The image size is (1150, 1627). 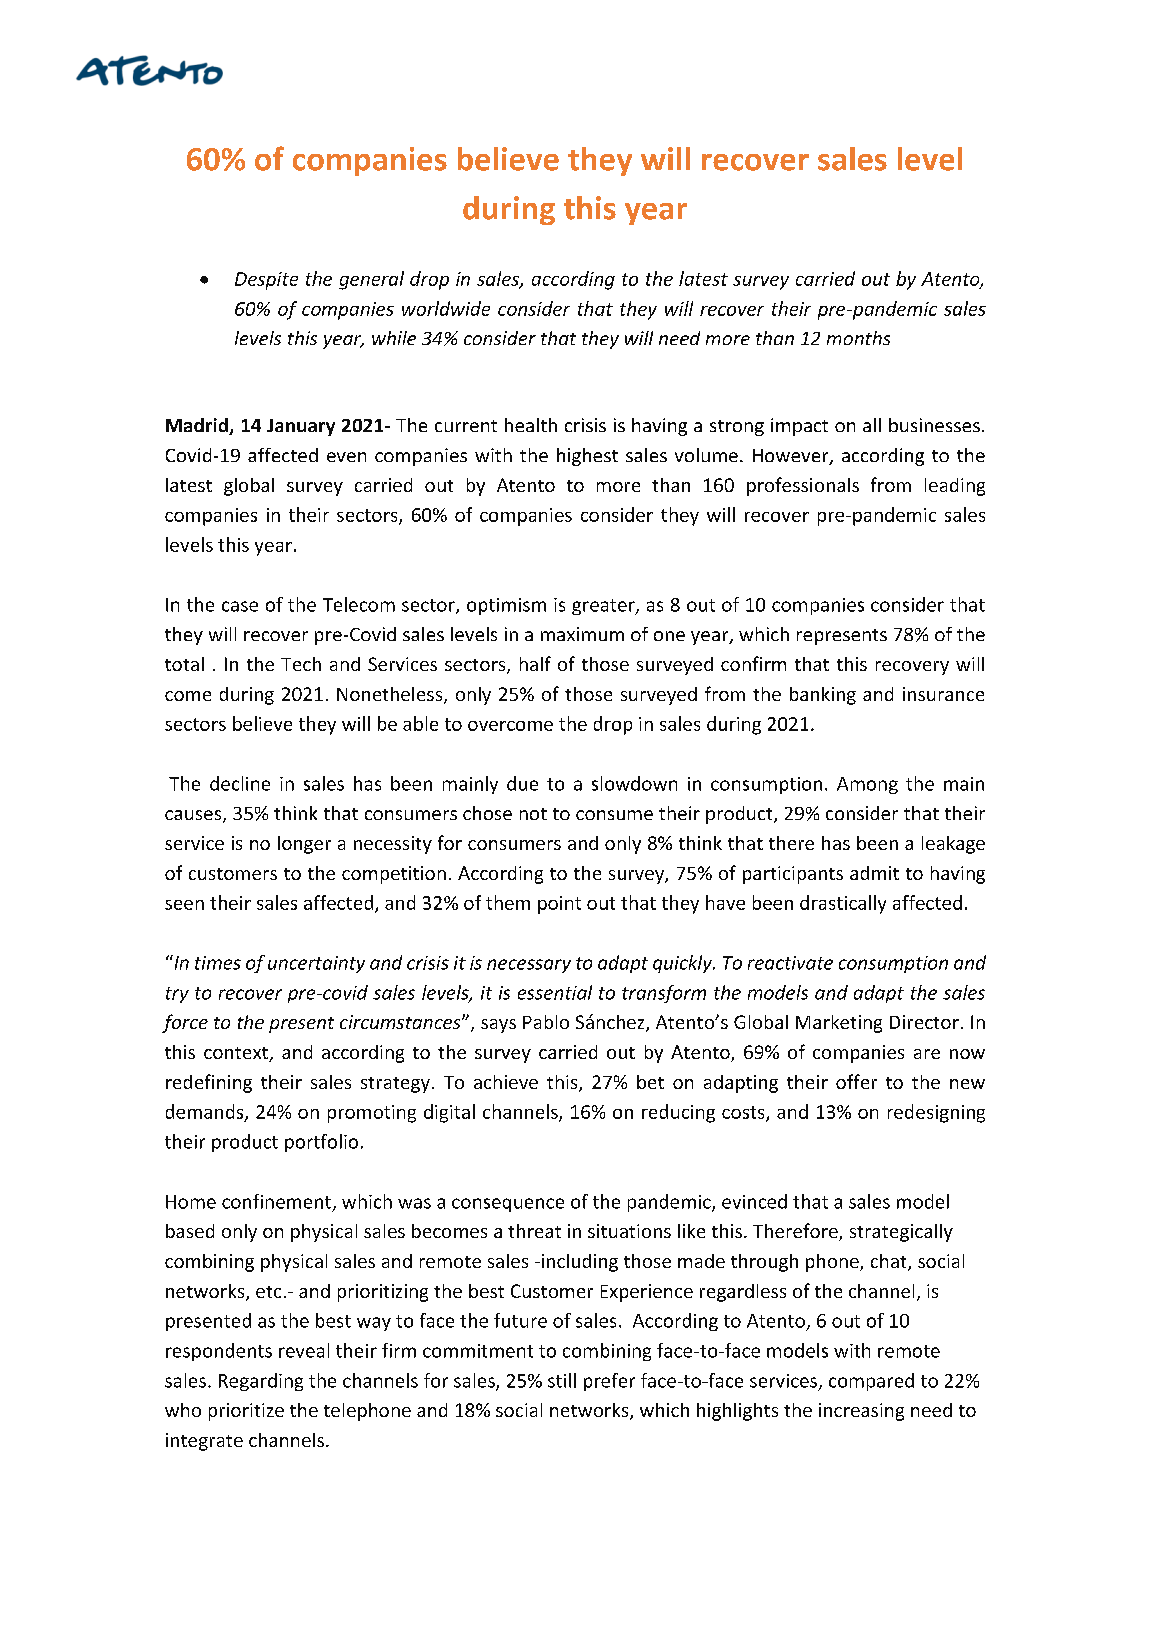 What do you see at coordinates (321, 1143) in the document?
I see `portfolio` at bounding box center [321, 1143].
